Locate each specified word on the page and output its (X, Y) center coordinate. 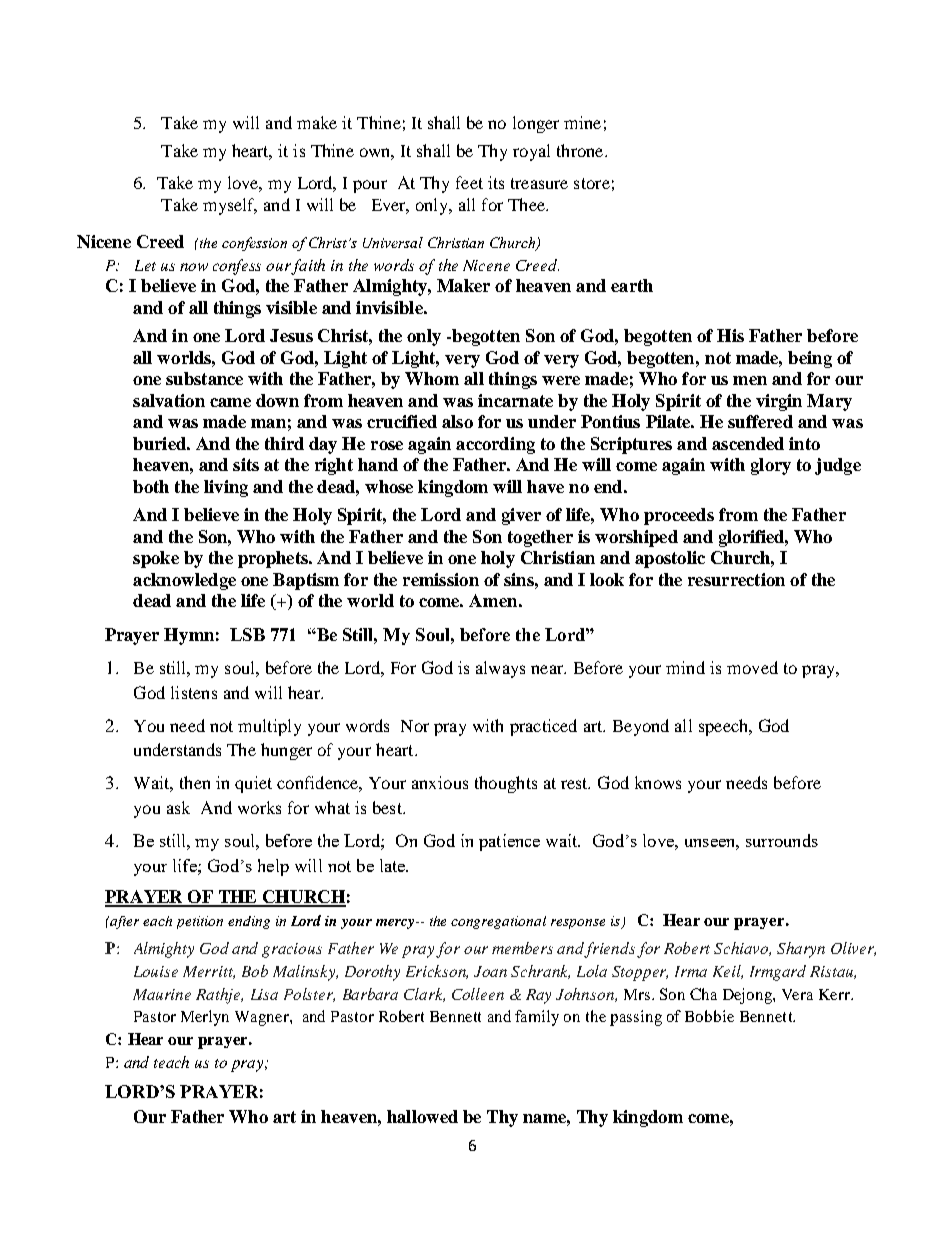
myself (230, 206)
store (592, 183)
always (500, 669)
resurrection (736, 579)
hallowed (422, 1116)
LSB (247, 634)
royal (531, 152)
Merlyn (205, 1018)
